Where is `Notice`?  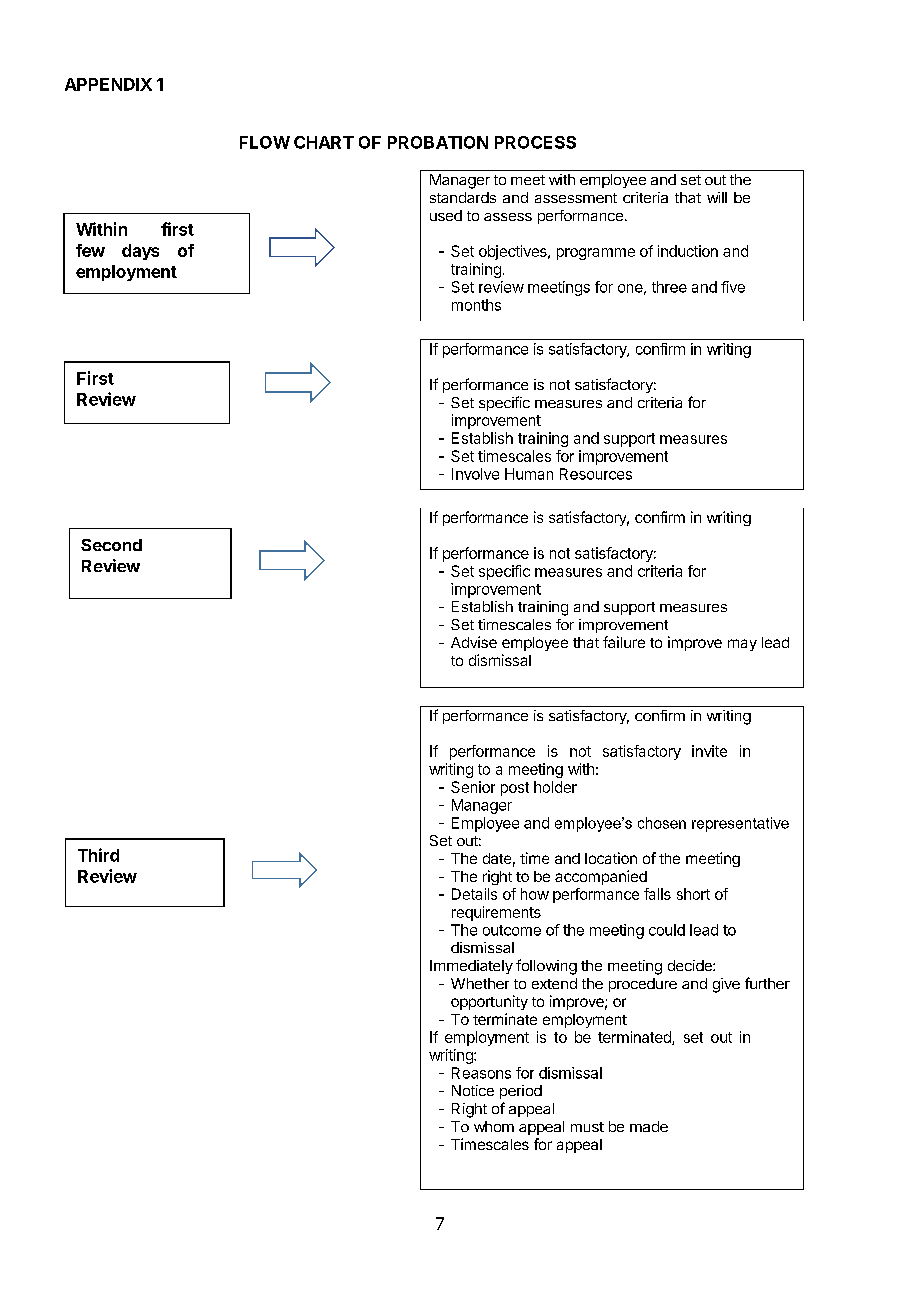
Notice is located at coordinates (473, 1090).
